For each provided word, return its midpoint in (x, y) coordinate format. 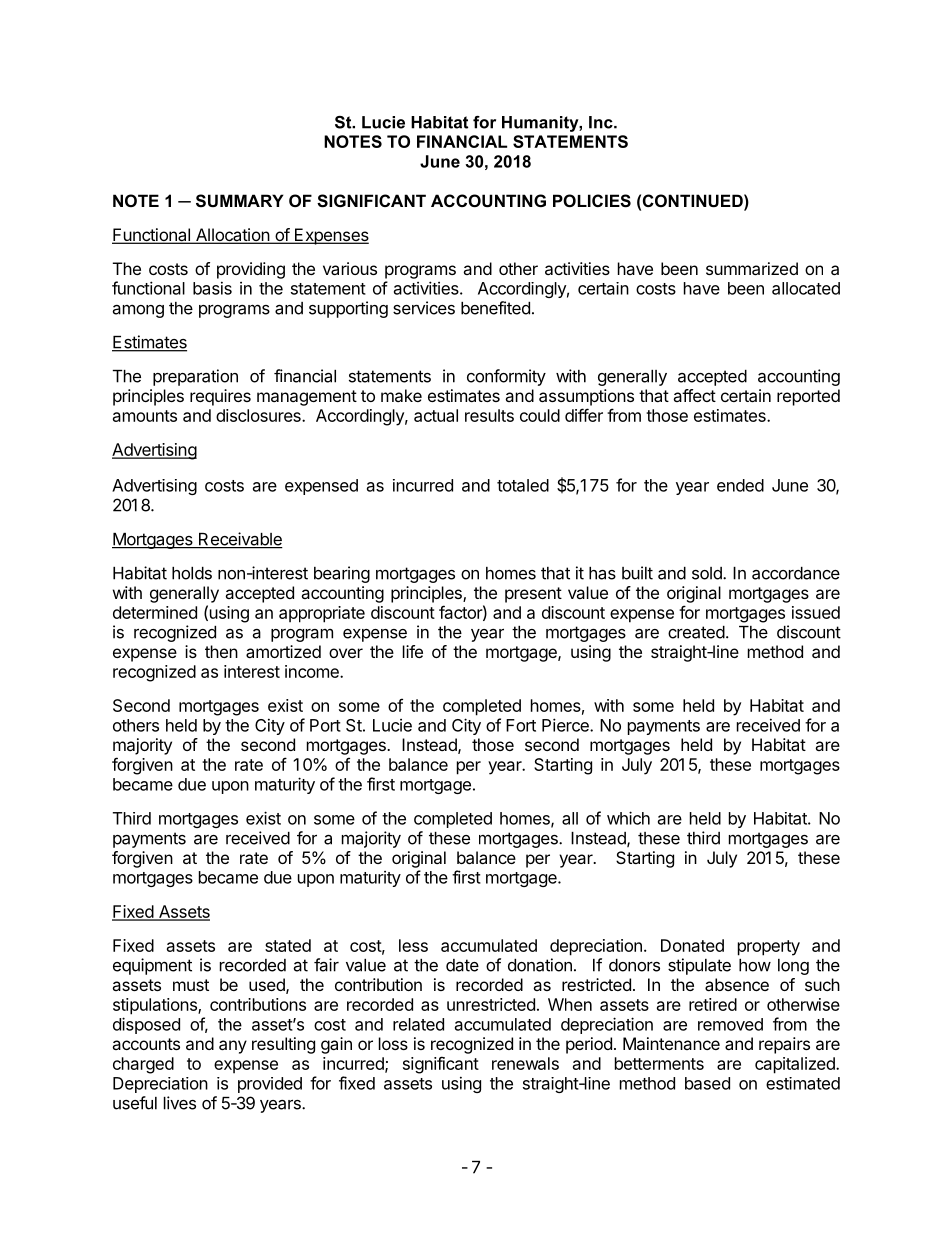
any (233, 1047)
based (707, 1083)
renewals (525, 1063)
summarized (752, 268)
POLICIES (592, 201)
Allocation (232, 236)
